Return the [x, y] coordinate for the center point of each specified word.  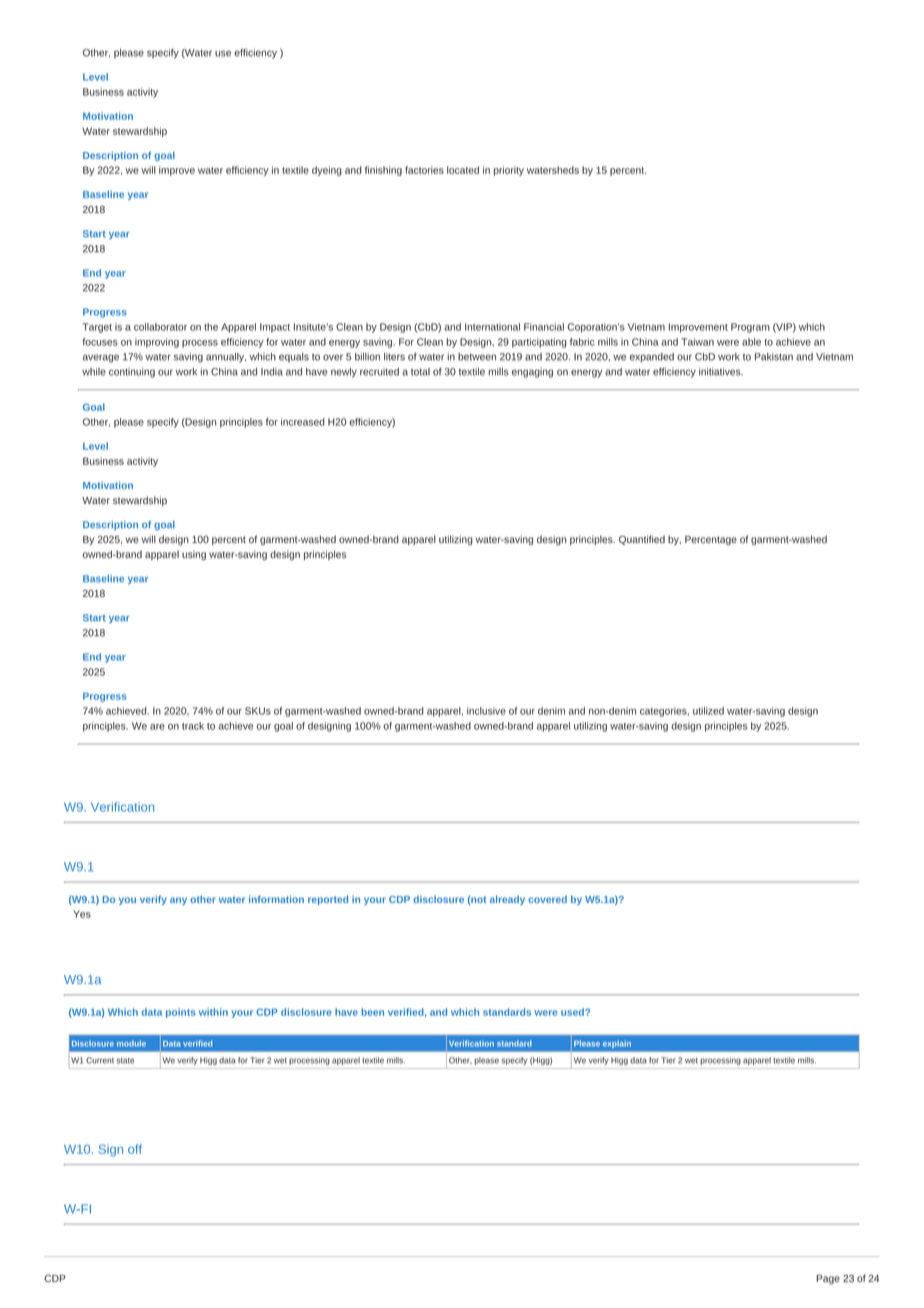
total [420, 372]
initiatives [721, 372]
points [181, 1013]
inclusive [486, 711]
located [463, 170]
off [135, 1149]
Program [750, 328]
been [372, 1012]
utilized [708, 711]
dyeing [327, 171]
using [194, 555]
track [193, 726]
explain [617, 1044]
